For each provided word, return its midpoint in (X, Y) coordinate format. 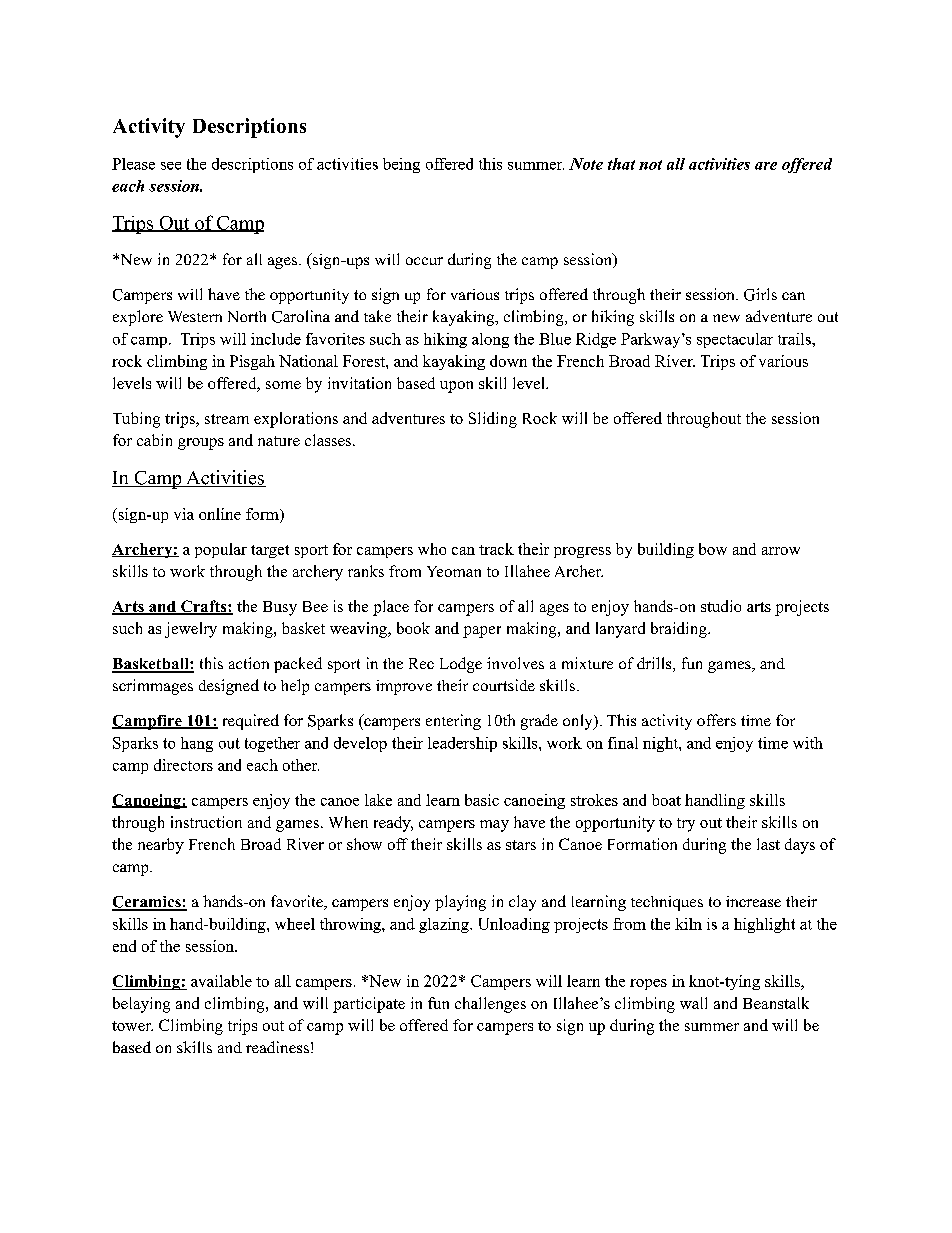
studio (721, 606)
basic (482, 800)
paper (482, 632)
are (766, 166)
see (171, 166)
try (686, 825)
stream (227, 419)
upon (456, 387)
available (221, 981)
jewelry (191, 630)
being (401, 165)
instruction (206, 822)
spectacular (735, 340)
